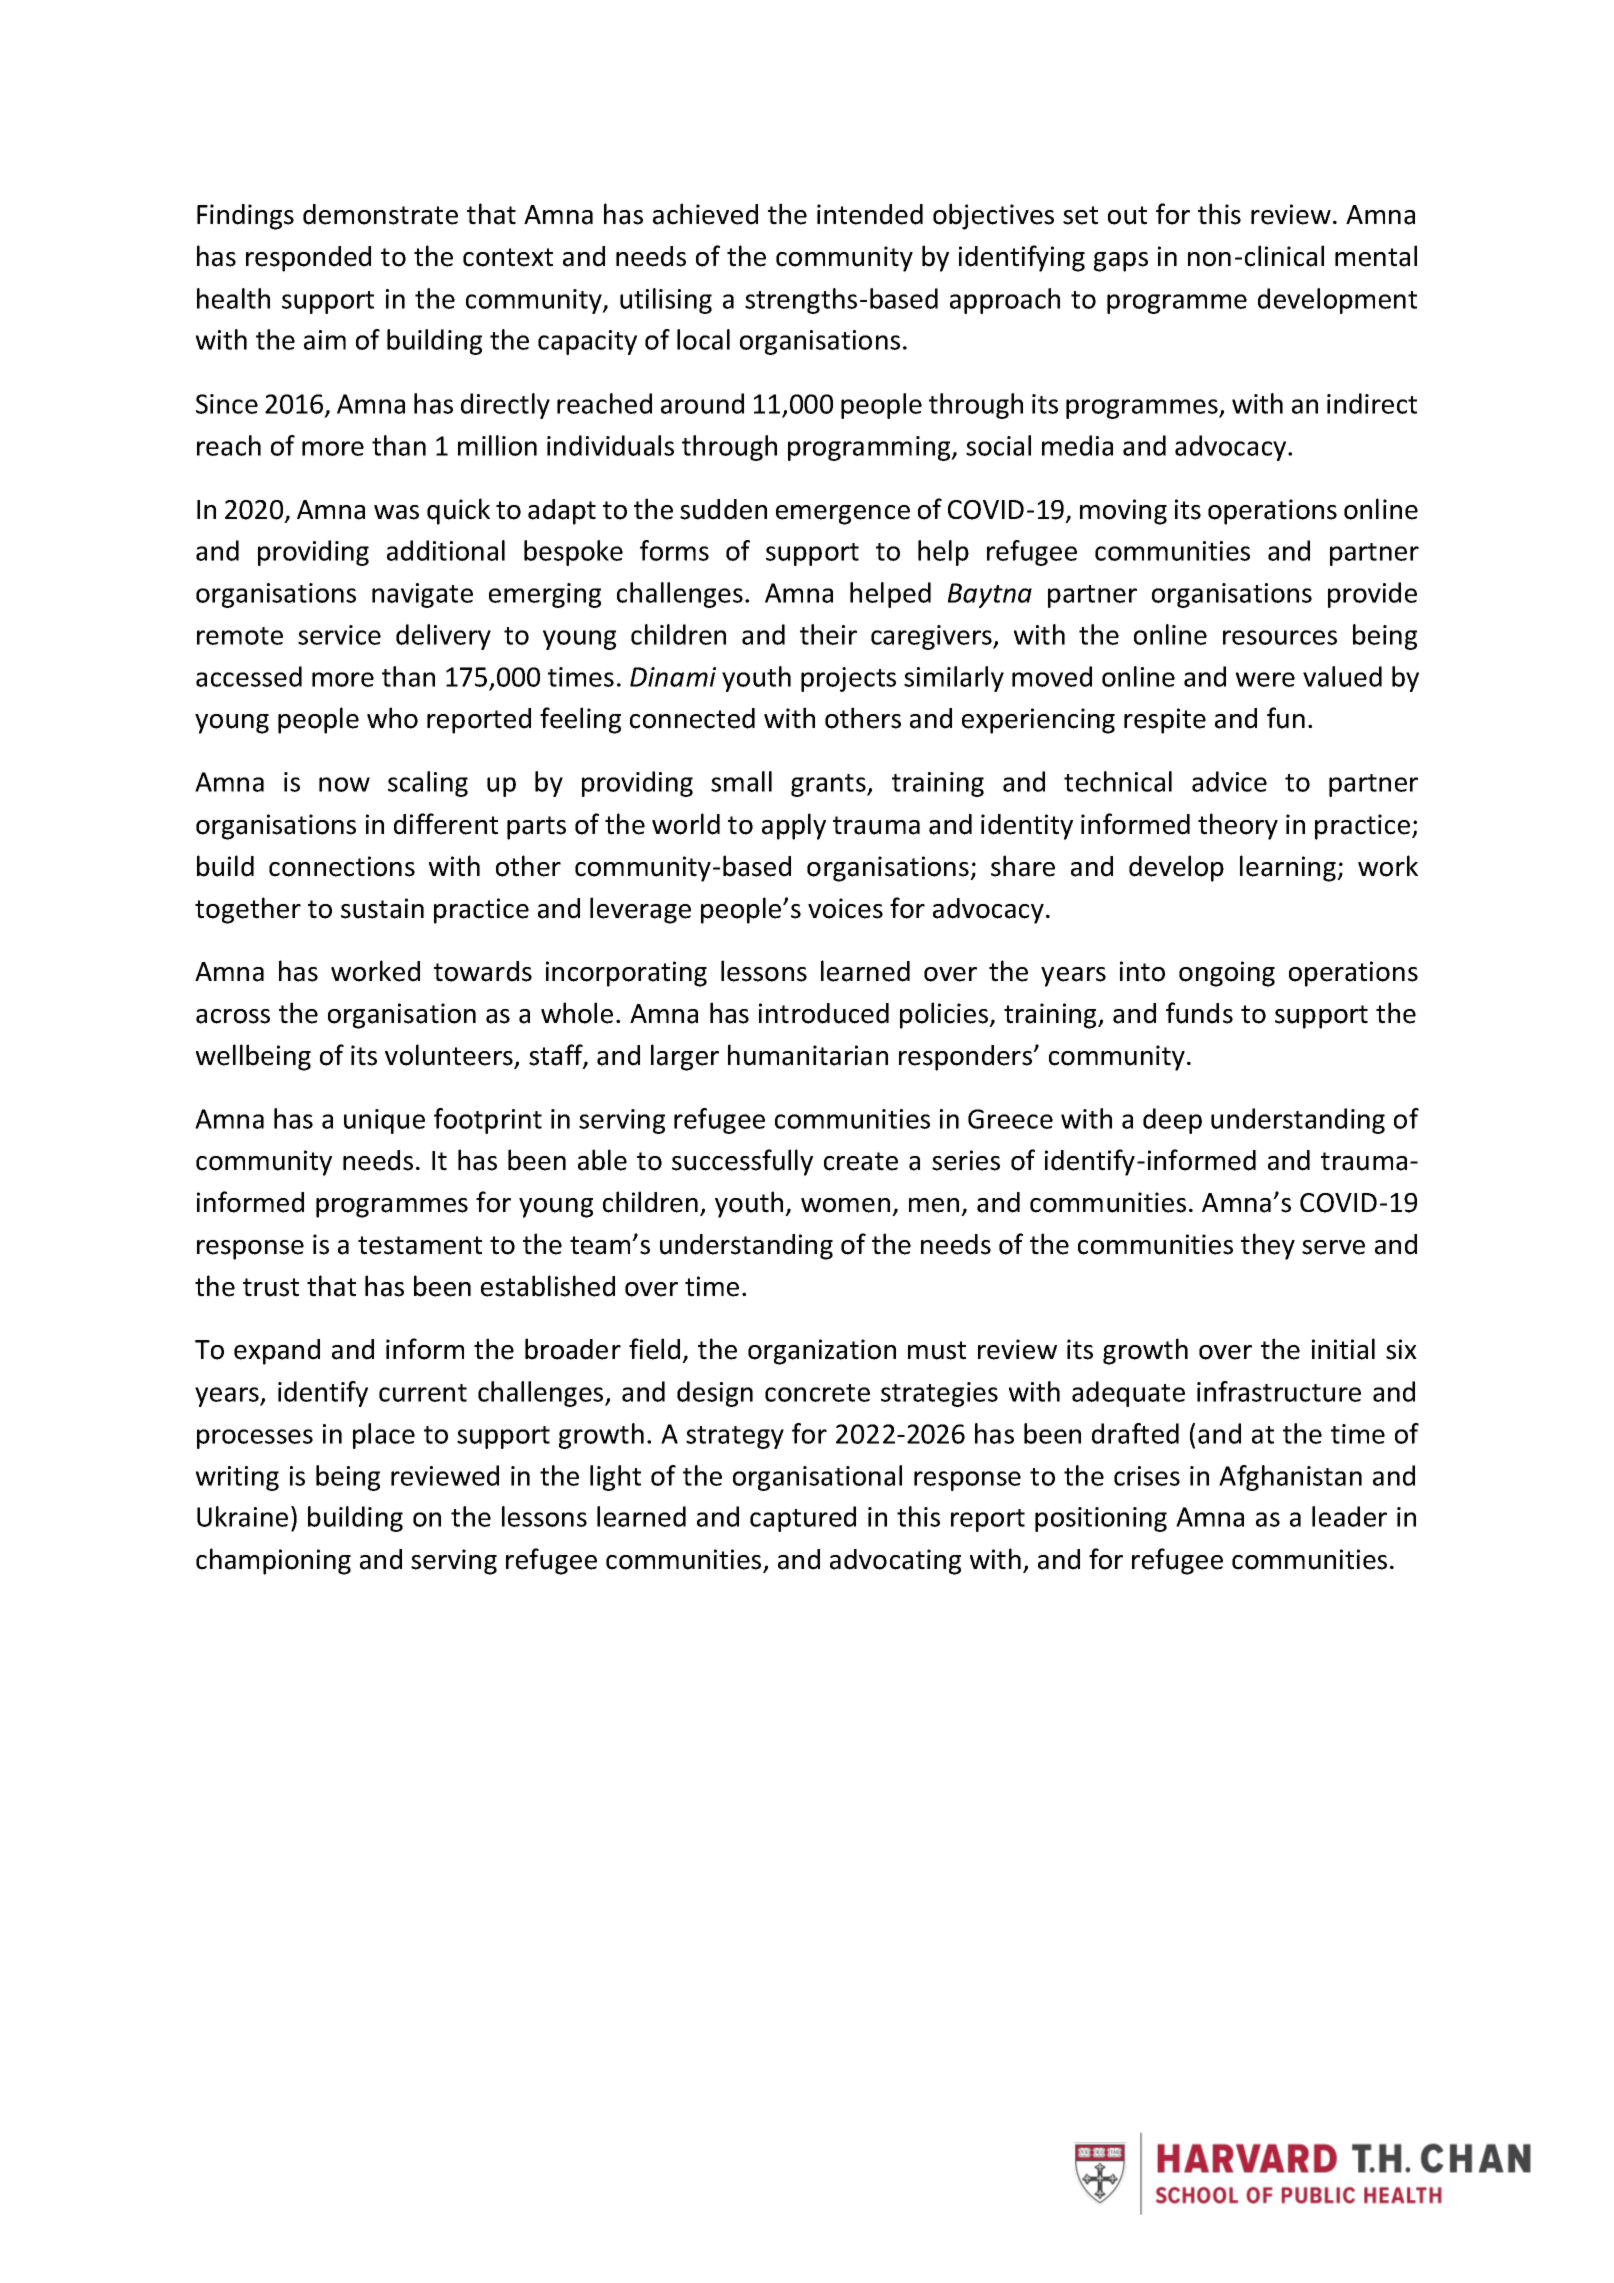 The width and height of the page is (1614, 2283). I want to click on were, so click(1265, 679).
